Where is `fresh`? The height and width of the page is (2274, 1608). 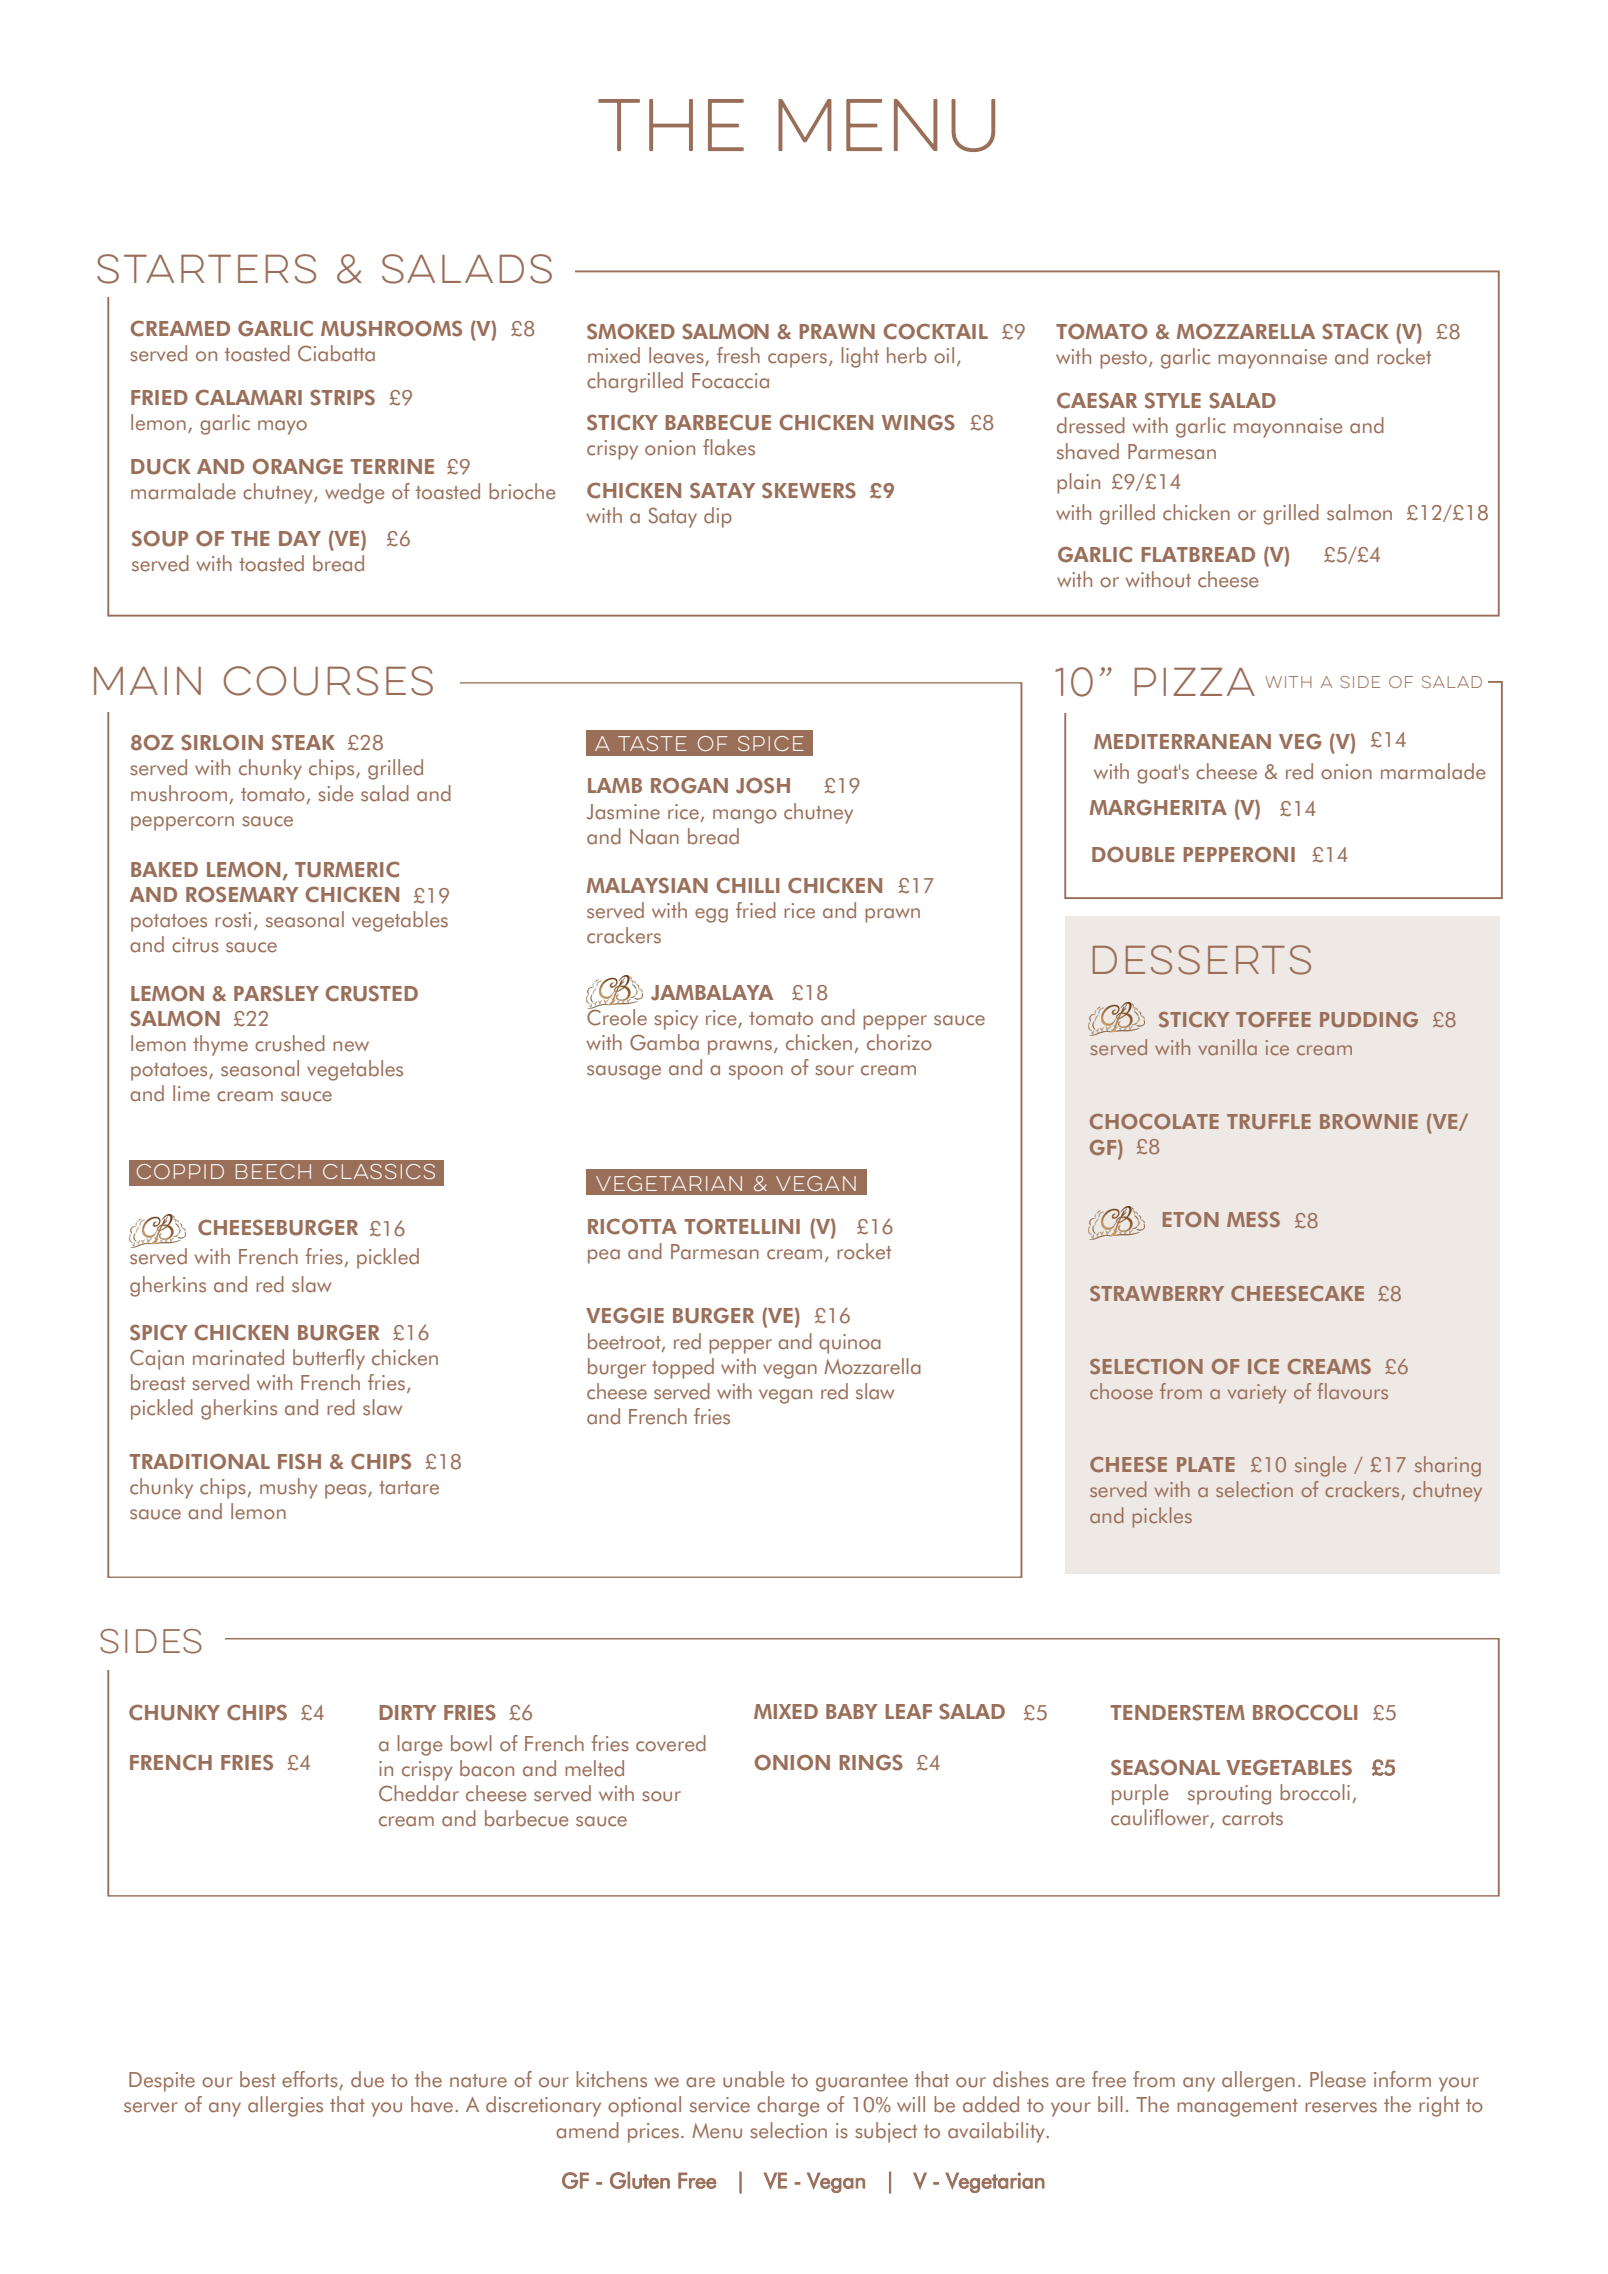 fresh is located at coordinates (738, 355).
